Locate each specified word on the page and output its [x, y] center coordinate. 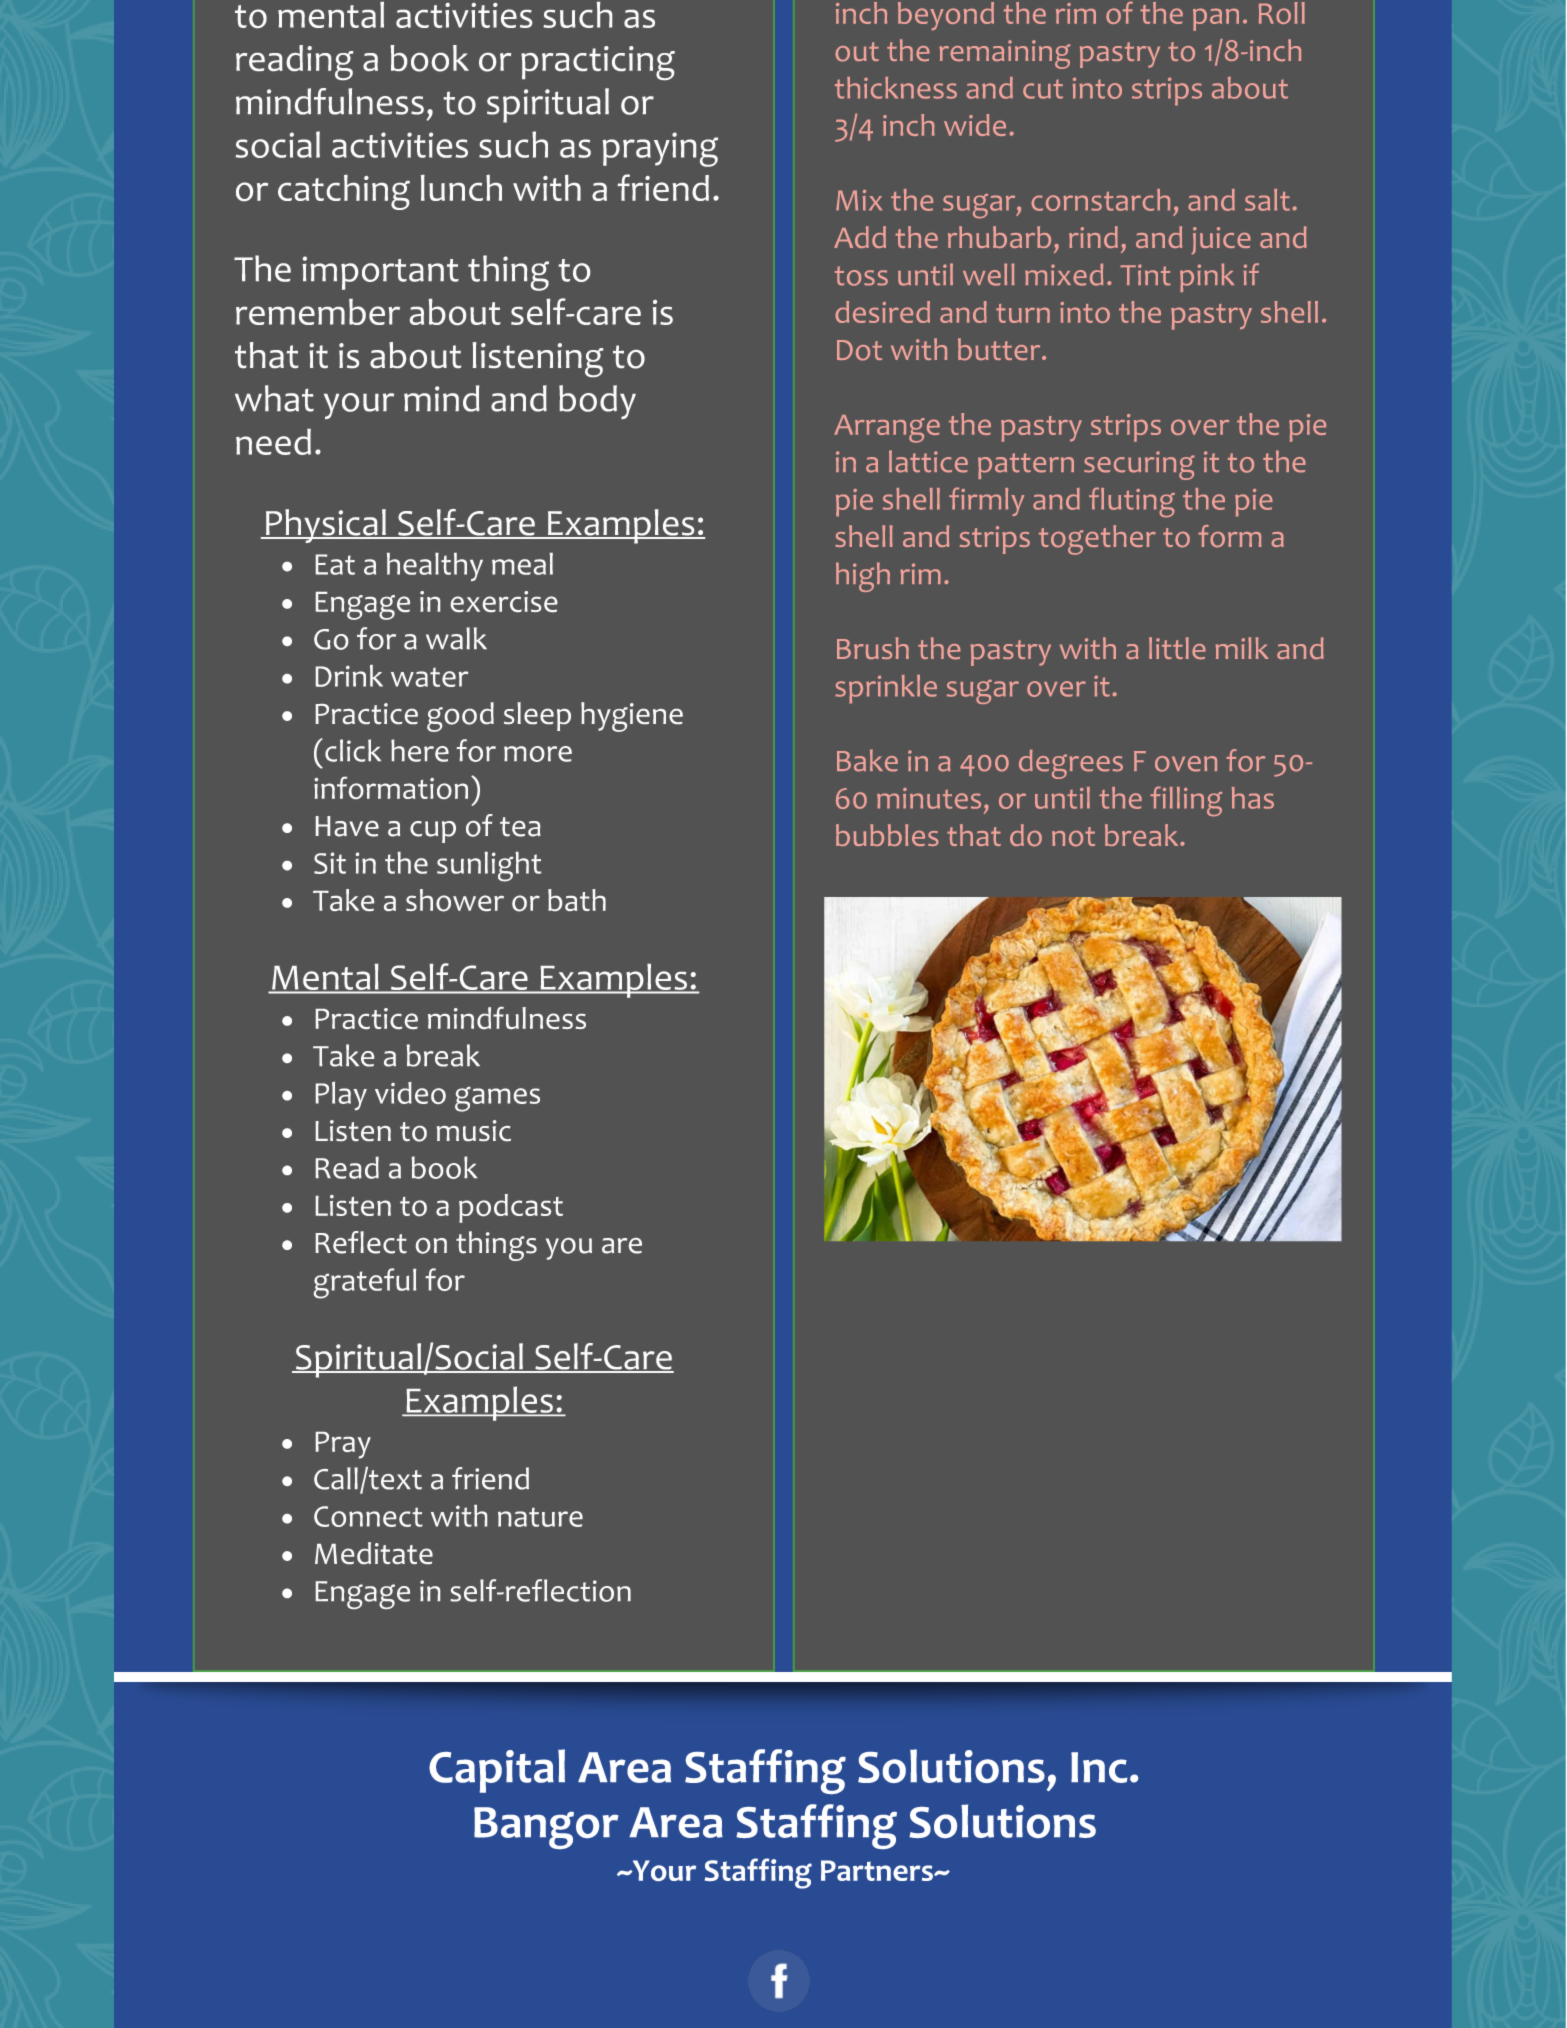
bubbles [887, 835]
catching [344, 192]
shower [455, 900]
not [1073, 837]
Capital [497, 1771]
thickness [896, 88]
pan [1216, 19]
